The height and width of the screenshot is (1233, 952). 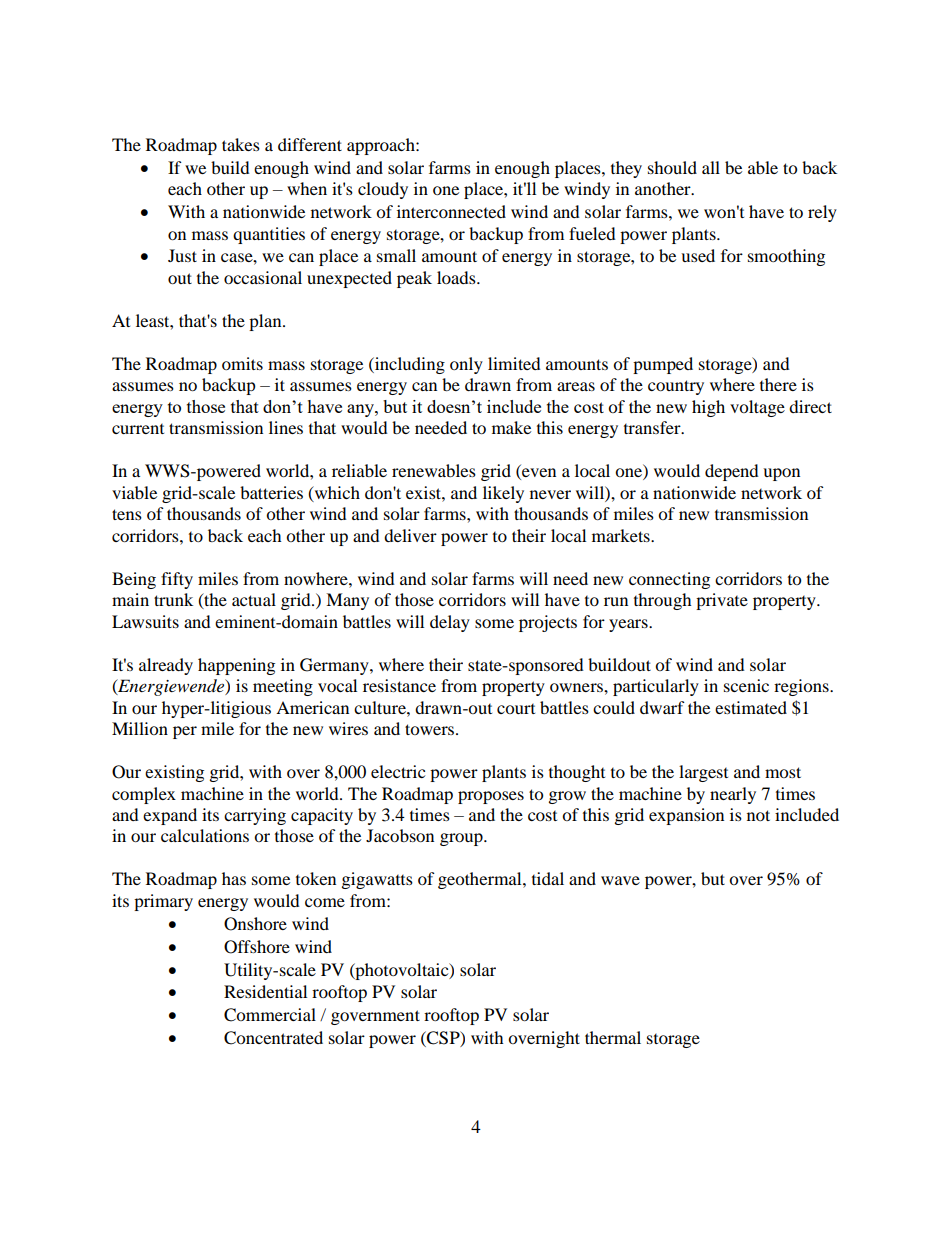 I want to click on should, so click(x=672, y=167).
